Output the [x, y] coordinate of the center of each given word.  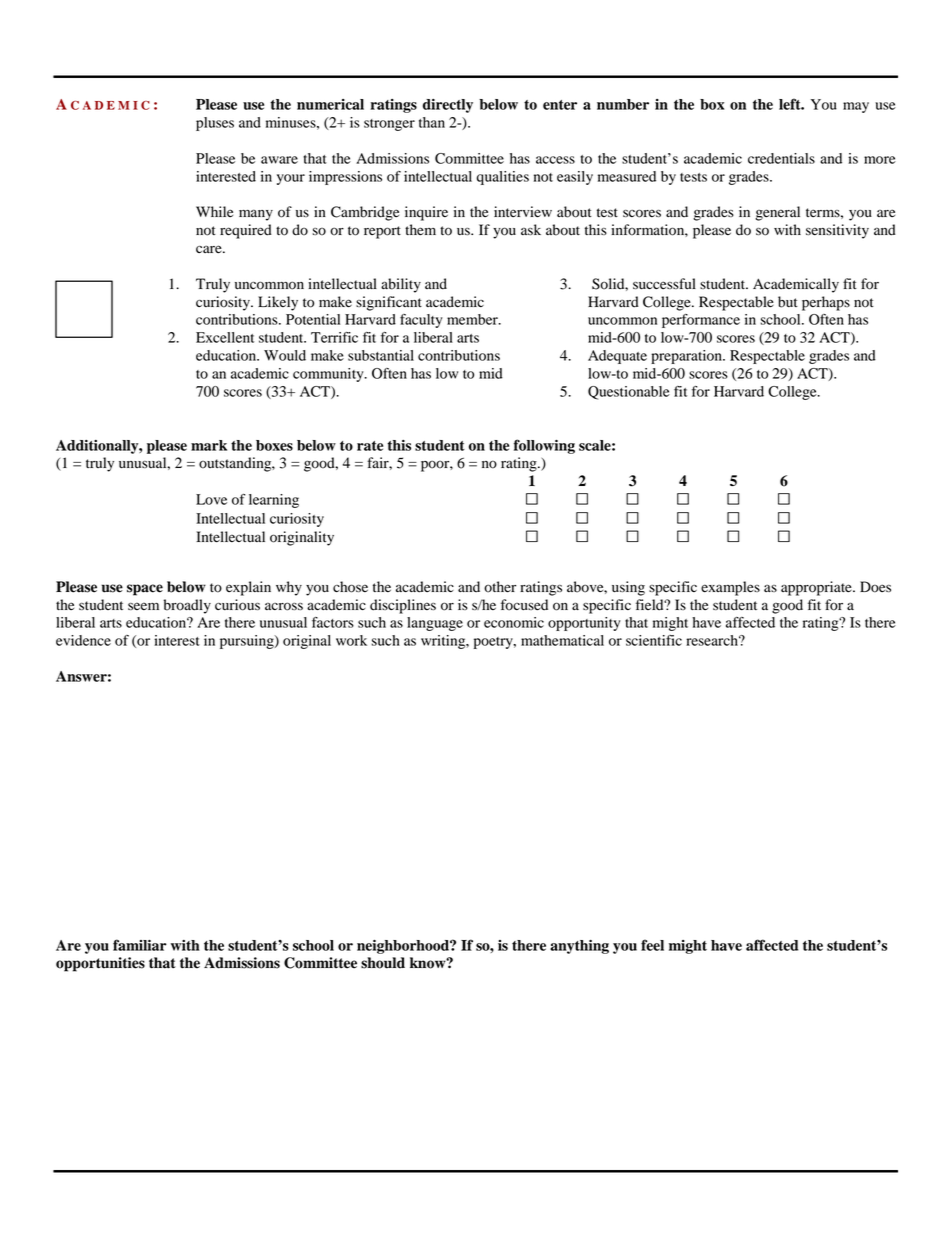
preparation [687, 357]
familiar [140, 945]
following [544, 446]
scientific [654, 640]
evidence [83, 640]
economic [514, 622]
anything [579, 947]
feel [652, 945]
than [432, 122]
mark [209, 445]
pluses [215, 124]
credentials [781, 158]
